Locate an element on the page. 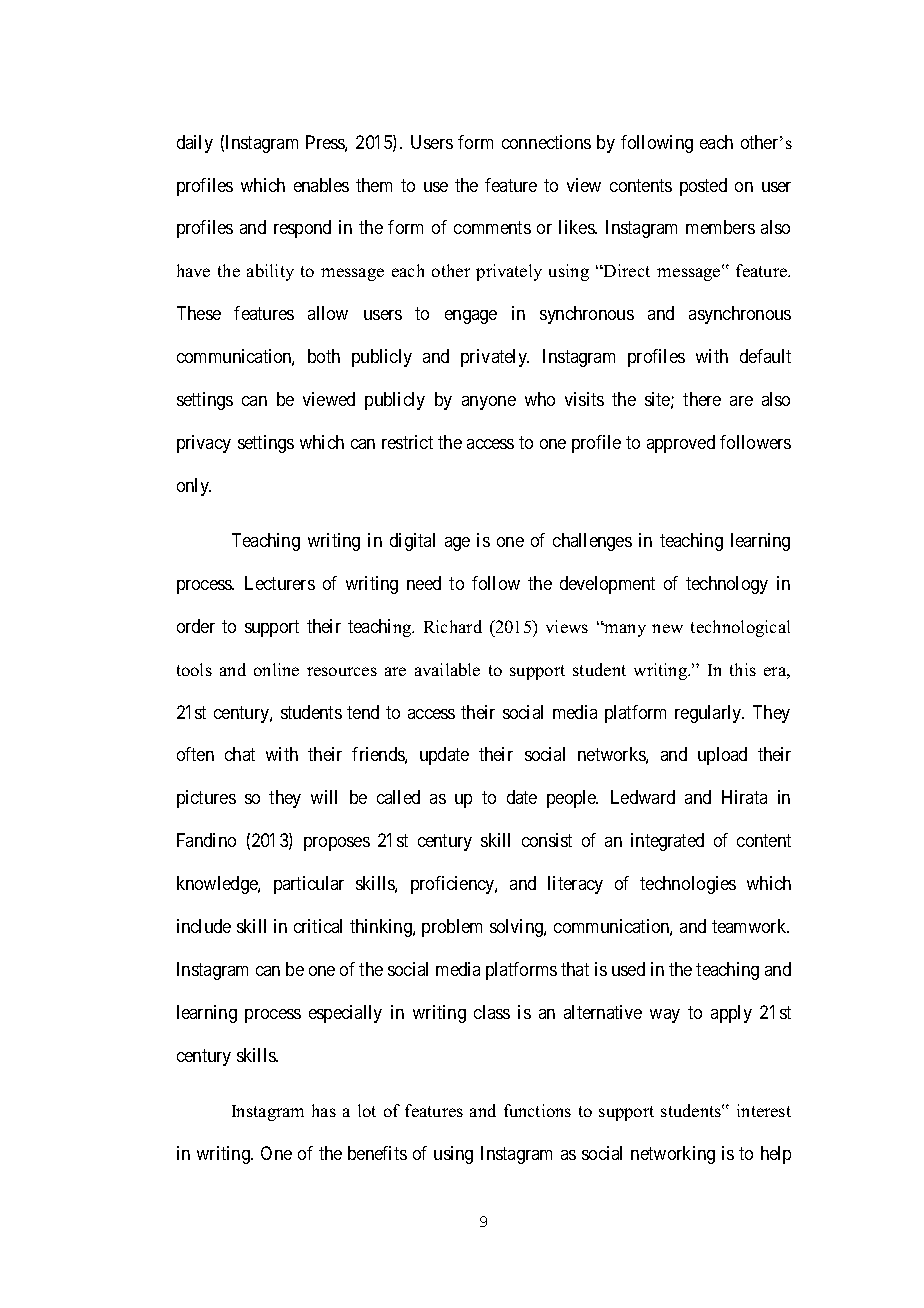  pictures is located at coordinates (206, 799).
